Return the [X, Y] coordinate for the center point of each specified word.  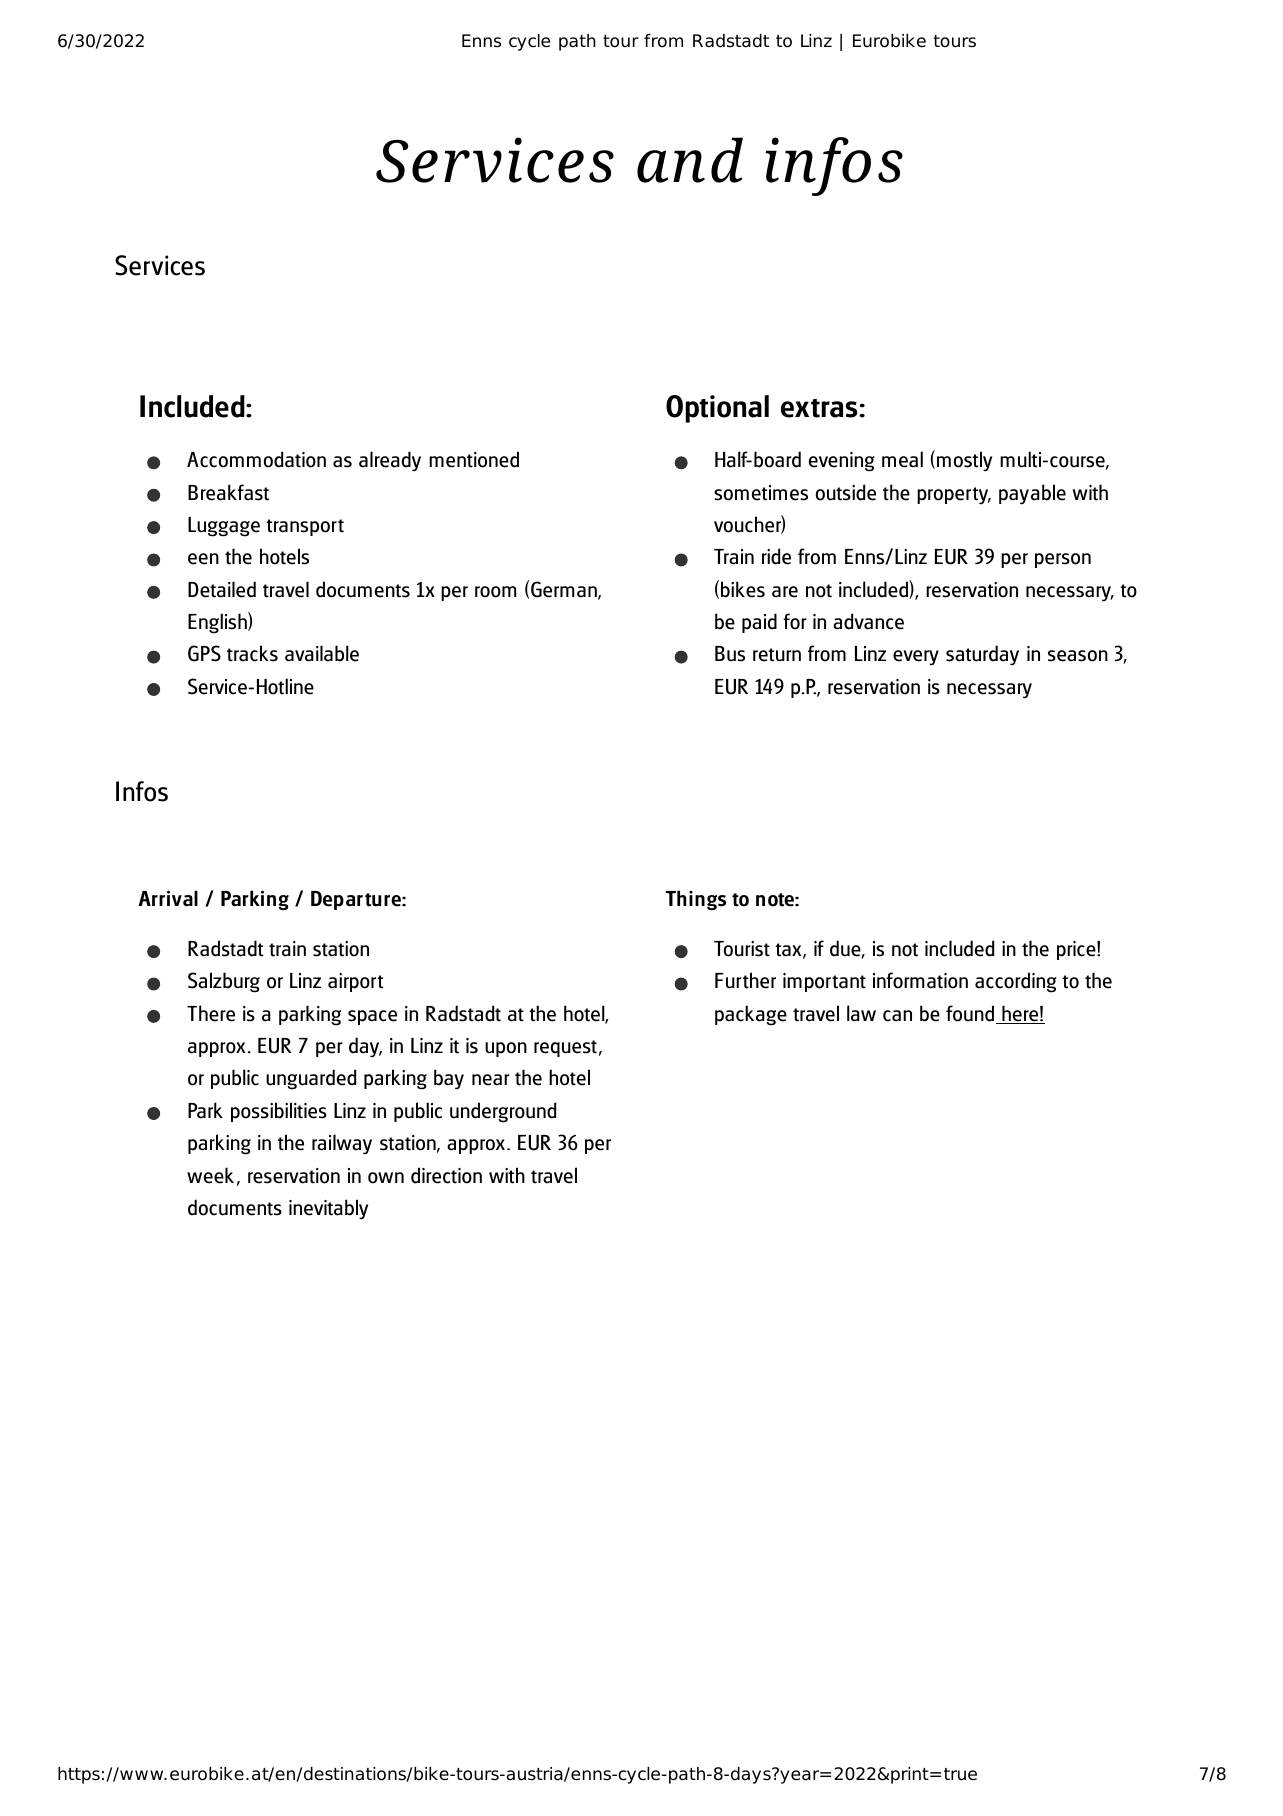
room [496, 592]
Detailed [222, 589]
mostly [964, 461]
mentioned [474, 459]
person [1063, 560]
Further [745, 980]
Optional [717, 409]
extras [820, 408]
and [690, 160]
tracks [252, 653]
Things [696, 900]
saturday [982, 655]
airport [355, 982]
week [210, 1175]
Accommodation [256, 459]
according [1016, 982]
